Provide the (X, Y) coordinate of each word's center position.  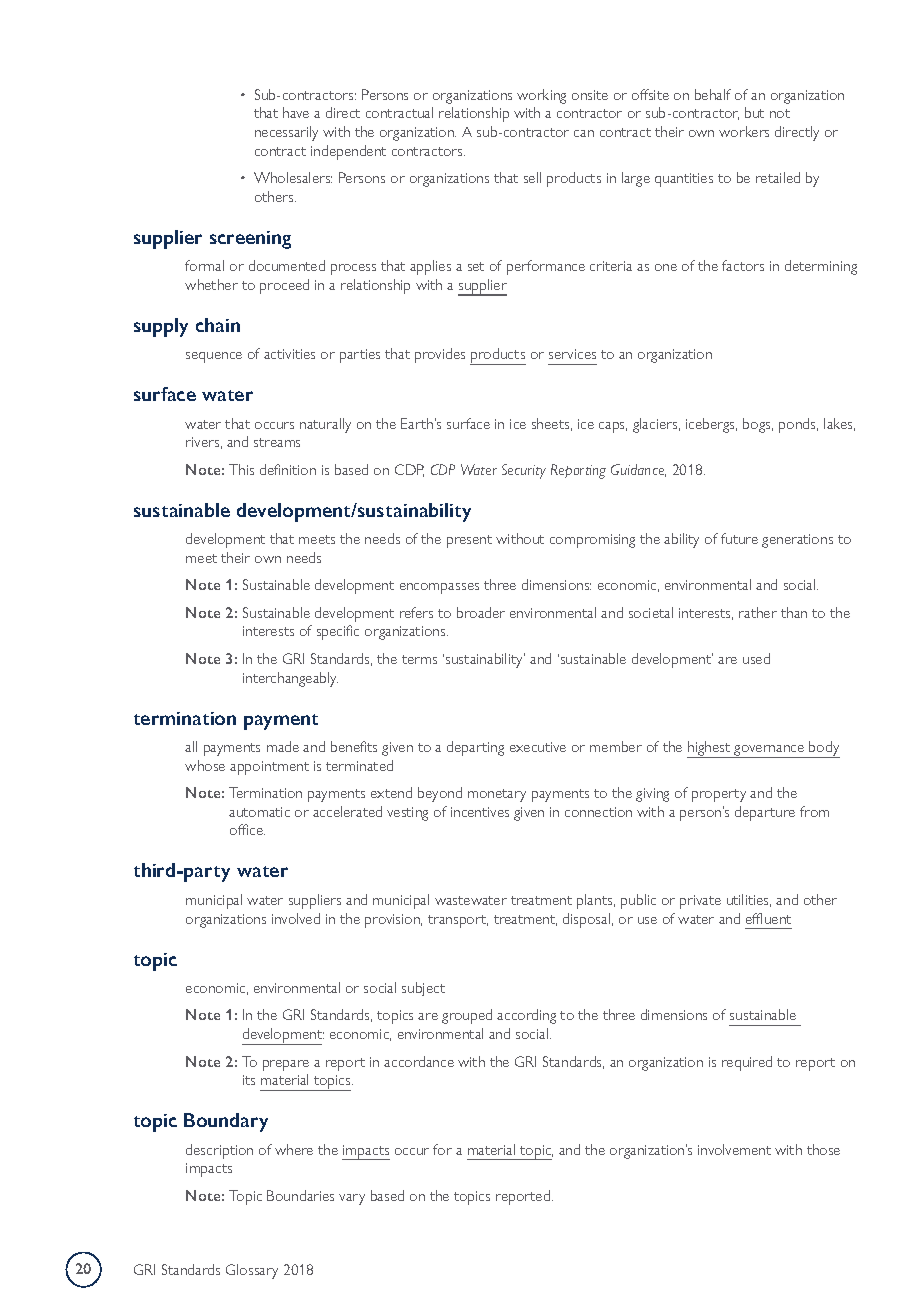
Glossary (252, 1271)
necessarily (286, 133)
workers (744, 131)
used (756, 658)
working (541, 96)
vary (352, 1199)
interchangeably (290, 679)
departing (475, 748)
